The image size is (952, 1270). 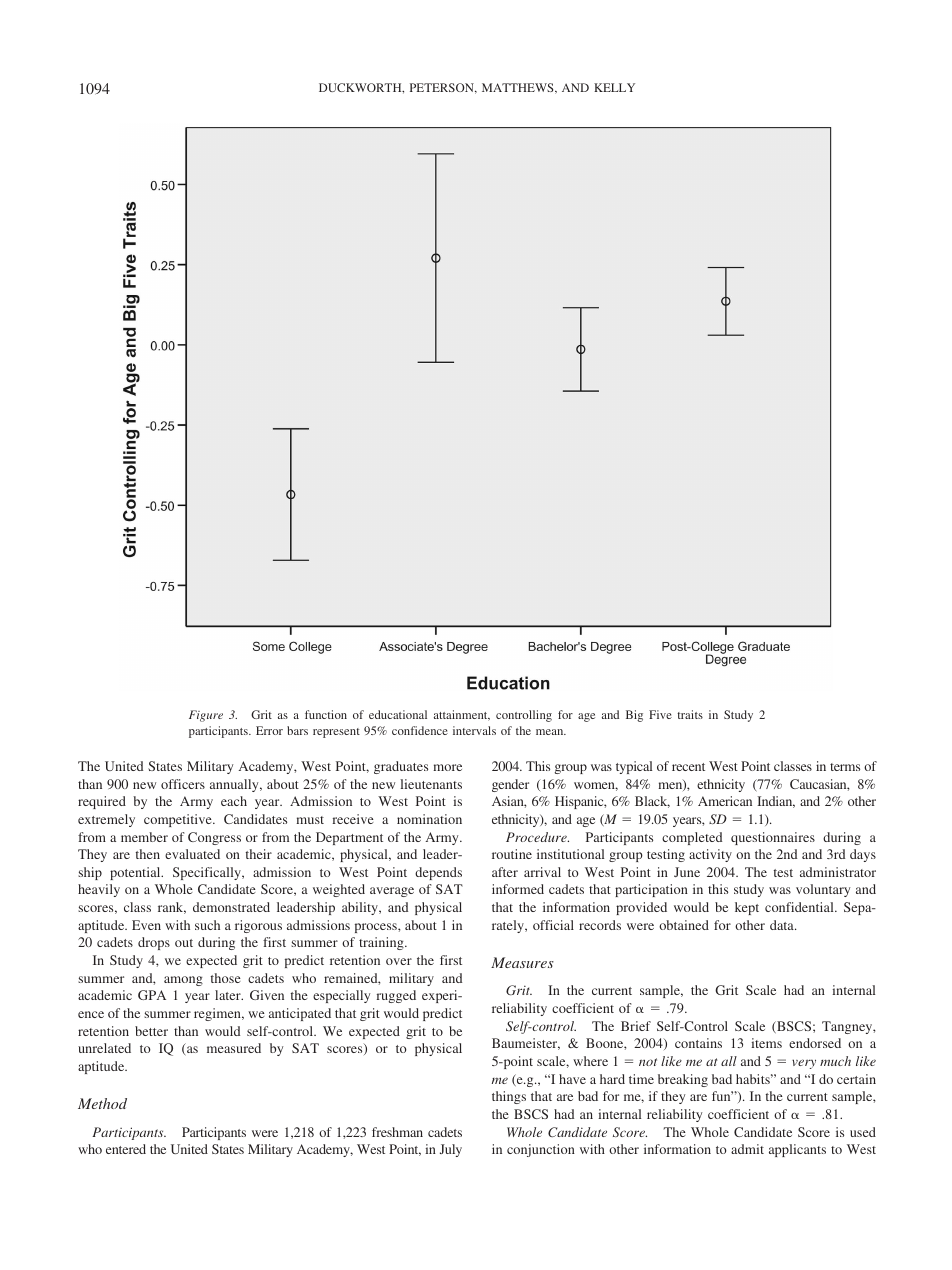 What do you see at coordinates (269, 730) in the screenshot?
I see `Error` at bounding box center [269, 730].
